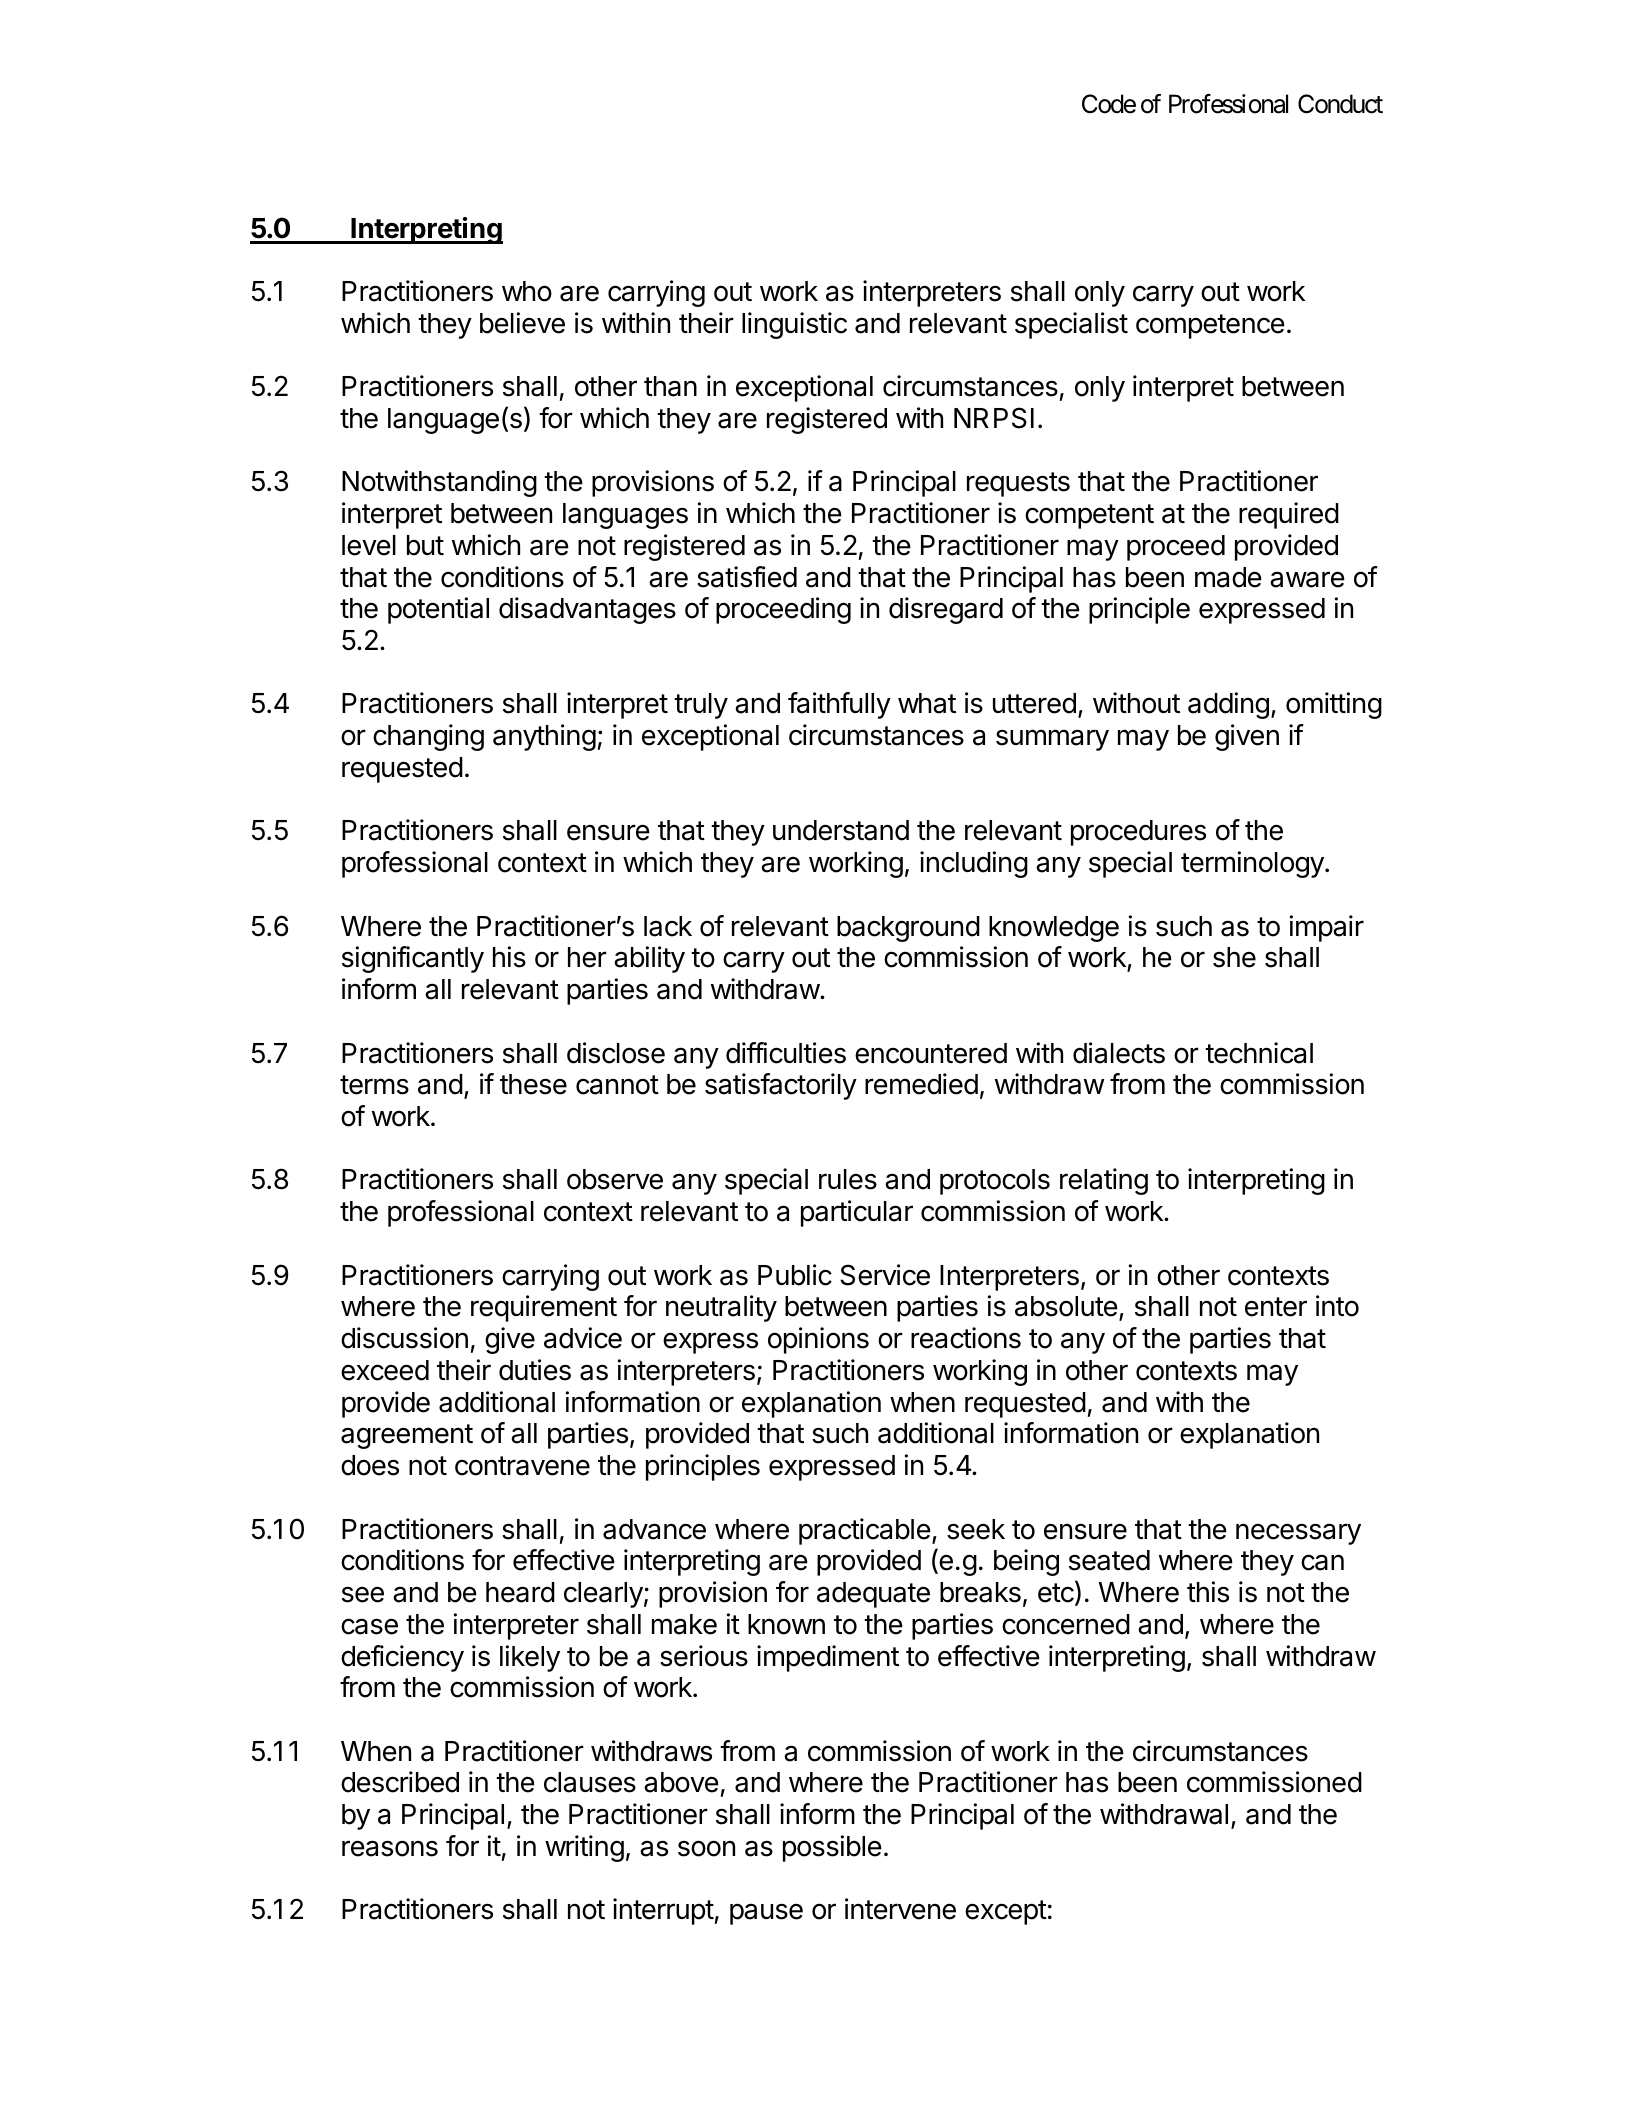 The image size is (1632, 2112). Describe the element at coordinates (832, 1848) in the screenshot. I see `possible` at that location.
